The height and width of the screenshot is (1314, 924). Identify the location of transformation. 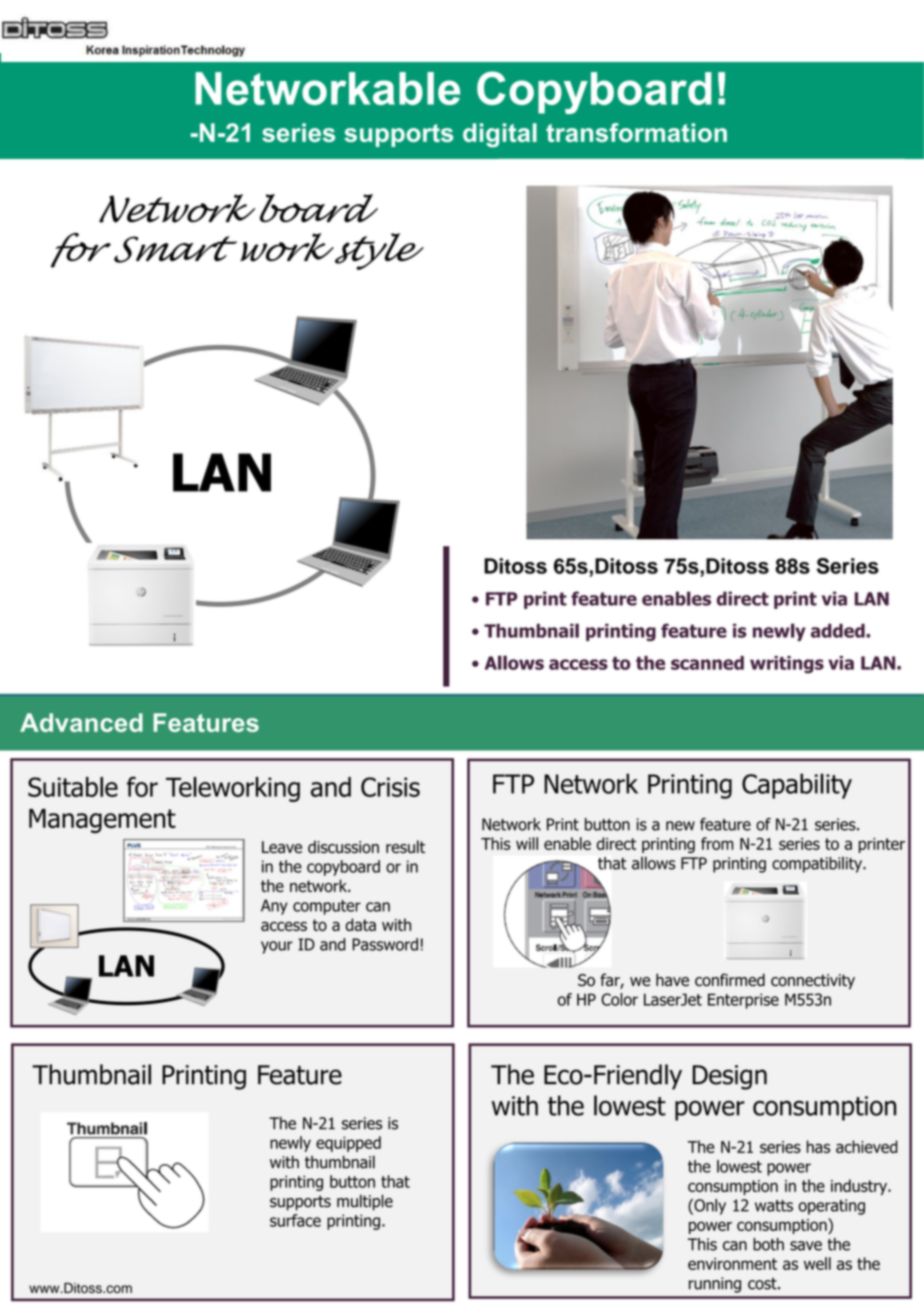
(636, 132).
